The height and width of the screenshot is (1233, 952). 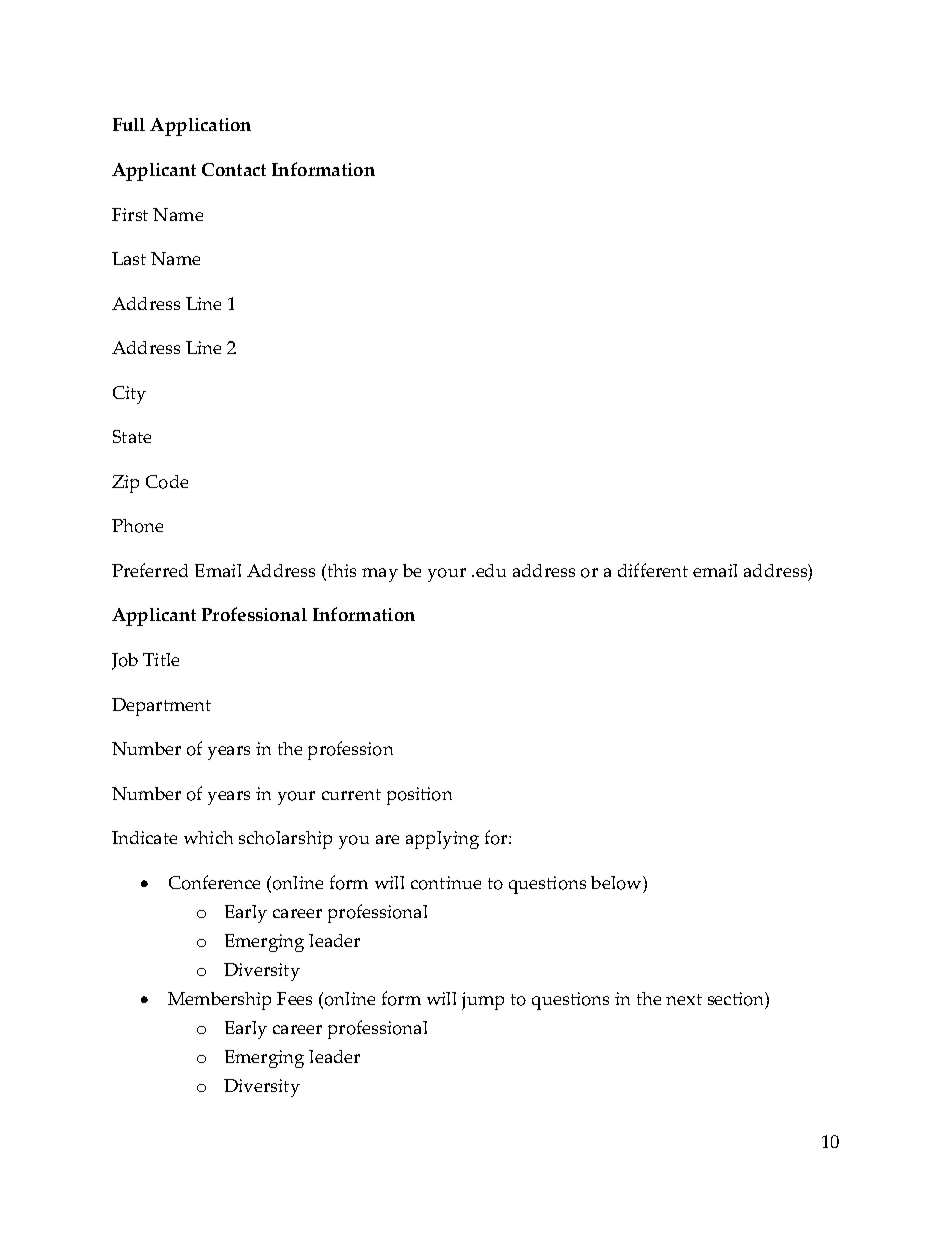 What do you see at coordinates (684, 999) in the screenshot?
I see `next` at bounding box center [684, 999].
